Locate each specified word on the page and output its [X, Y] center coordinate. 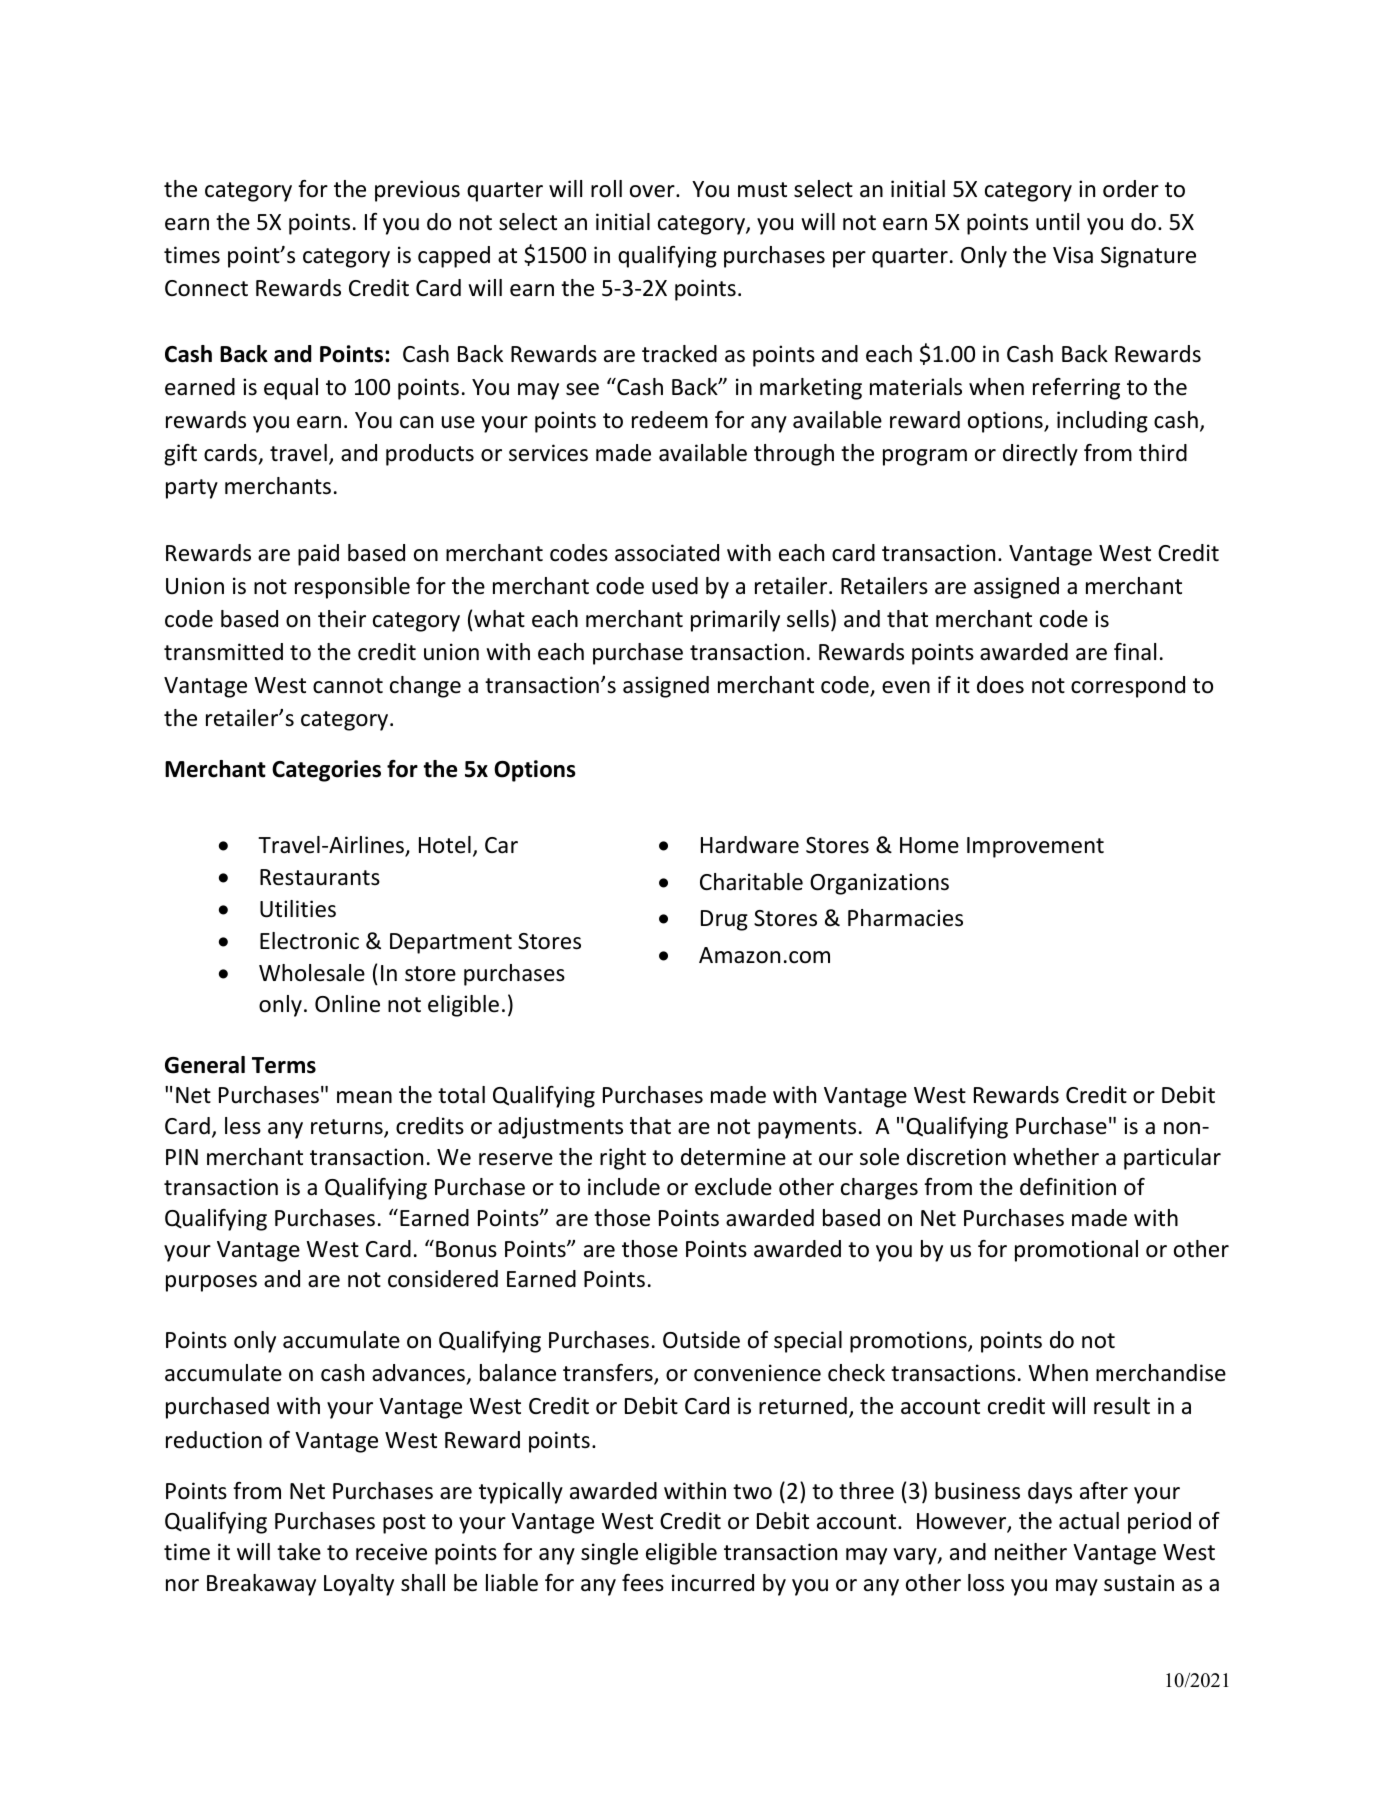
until [1057, 222]
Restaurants [320, 877]
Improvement [1035, 847]
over [653, 191]
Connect [206, 288]
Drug [724, 920]
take [299, 1552]
